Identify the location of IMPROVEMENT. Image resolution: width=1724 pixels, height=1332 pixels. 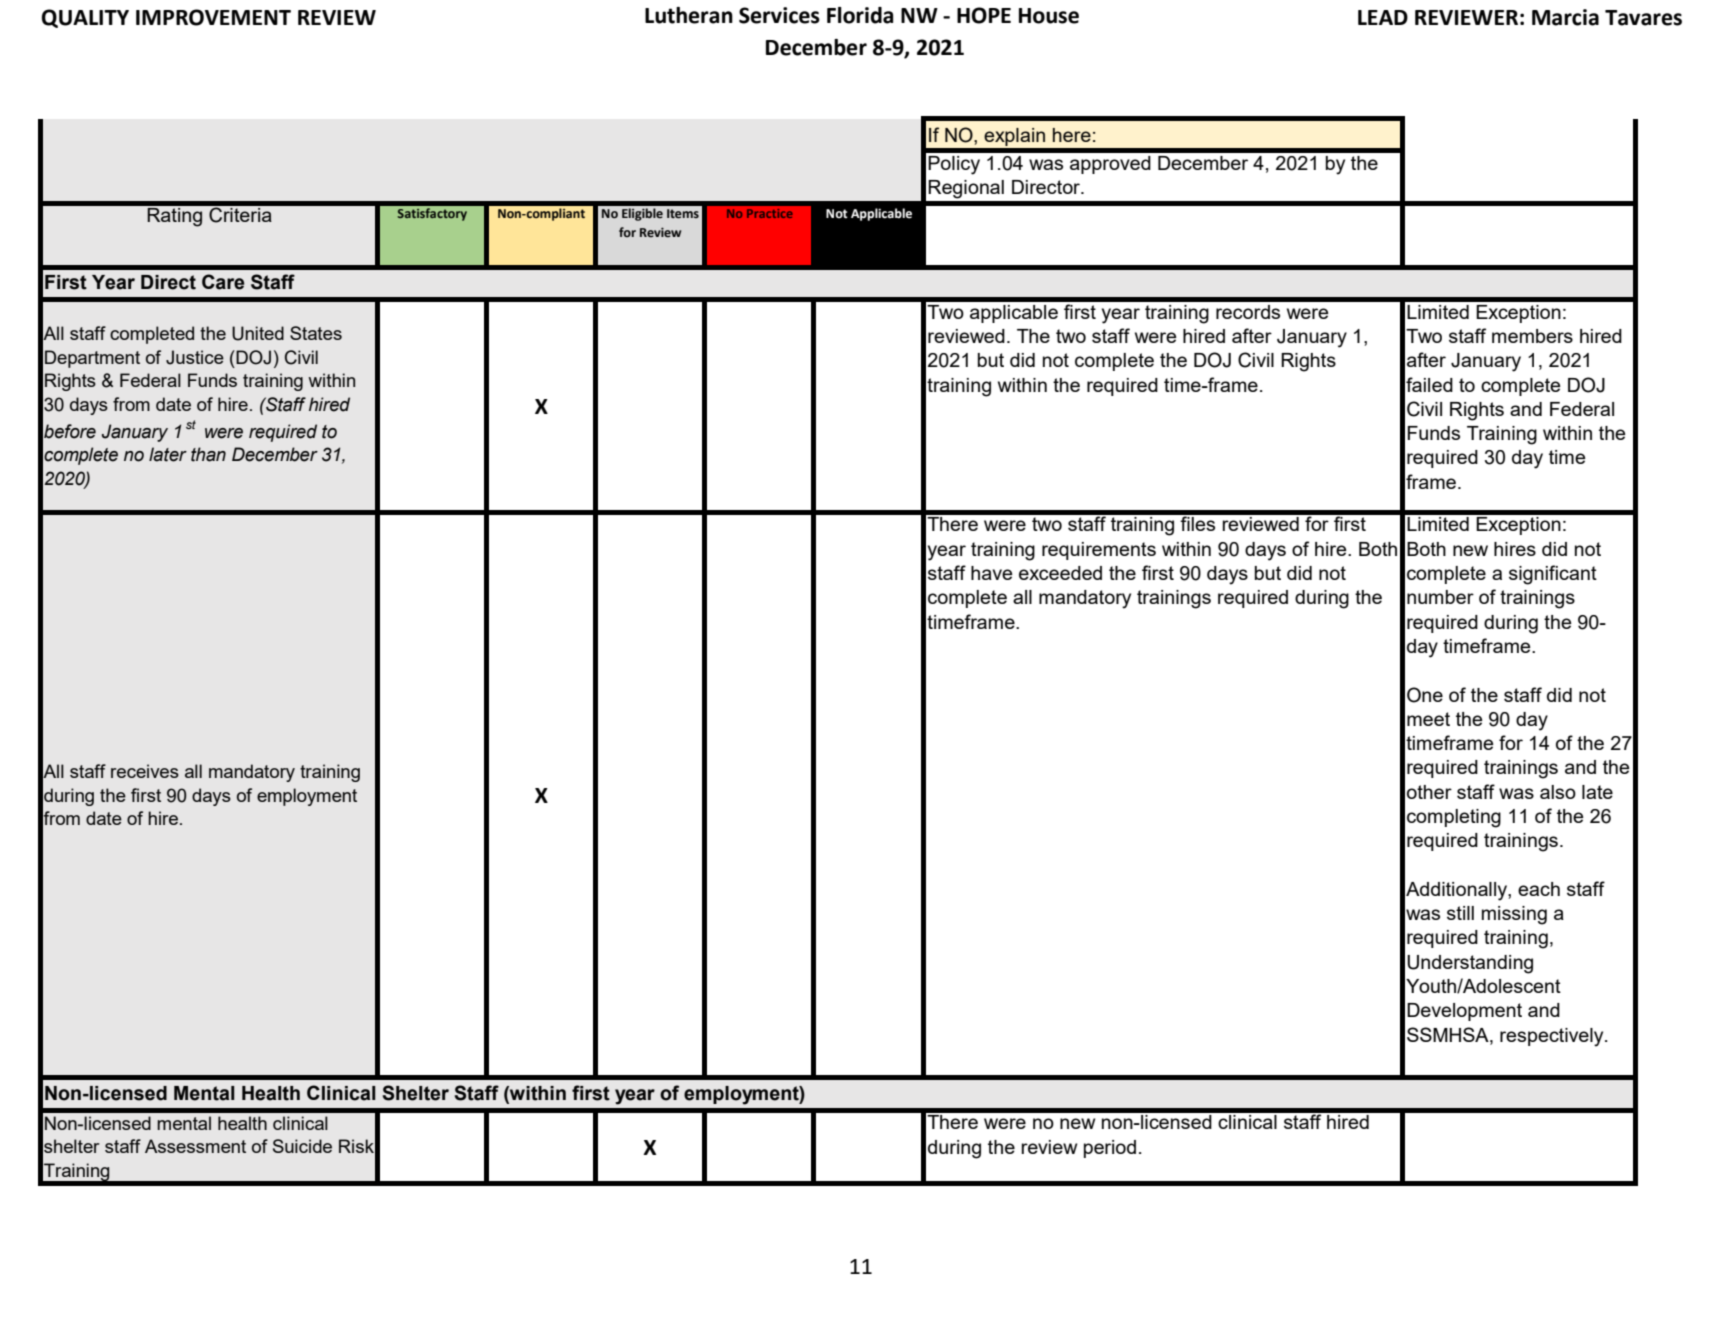
(213, 17).
